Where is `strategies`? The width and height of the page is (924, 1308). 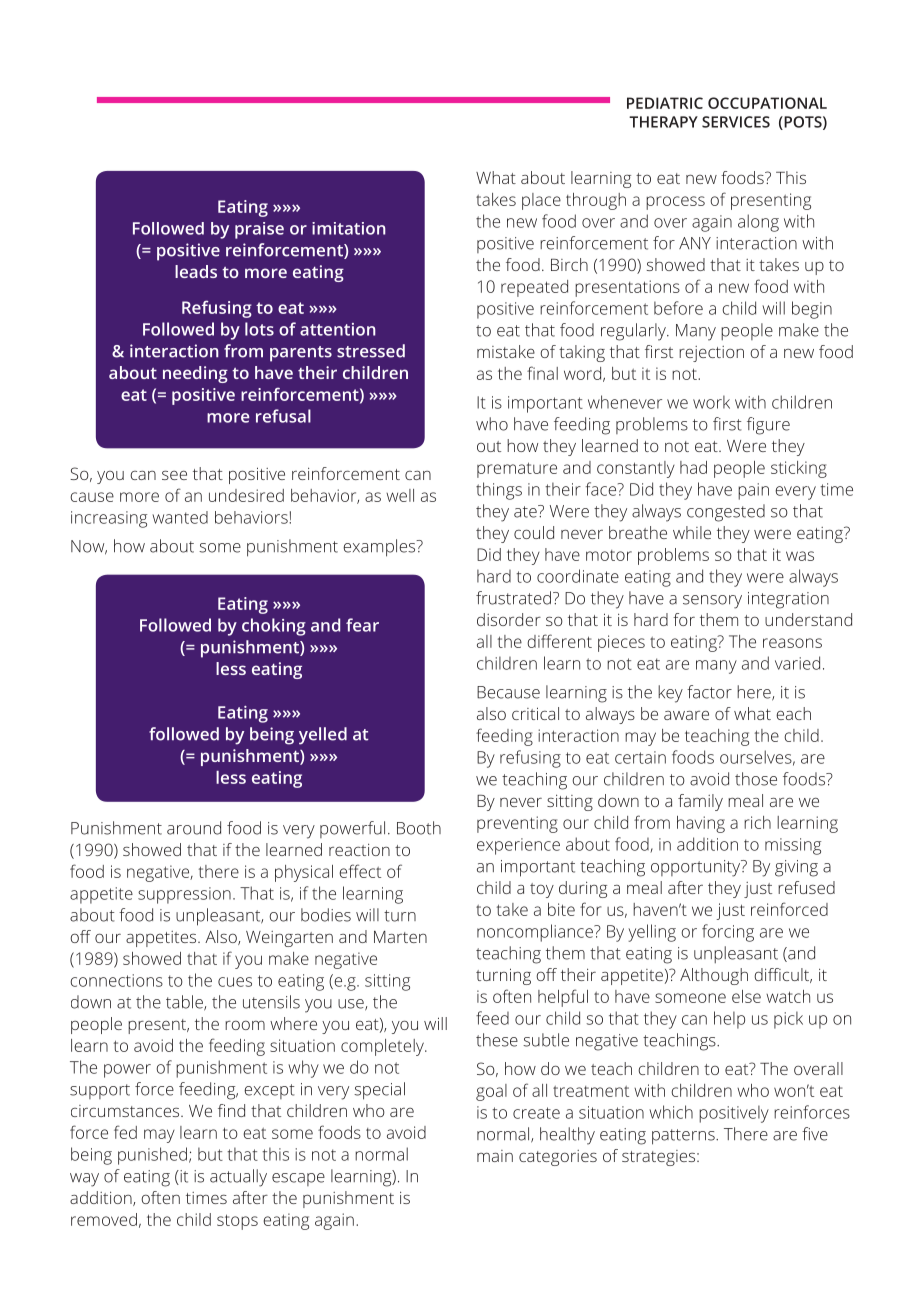
strategies is located at coordinates (660, 1158).
